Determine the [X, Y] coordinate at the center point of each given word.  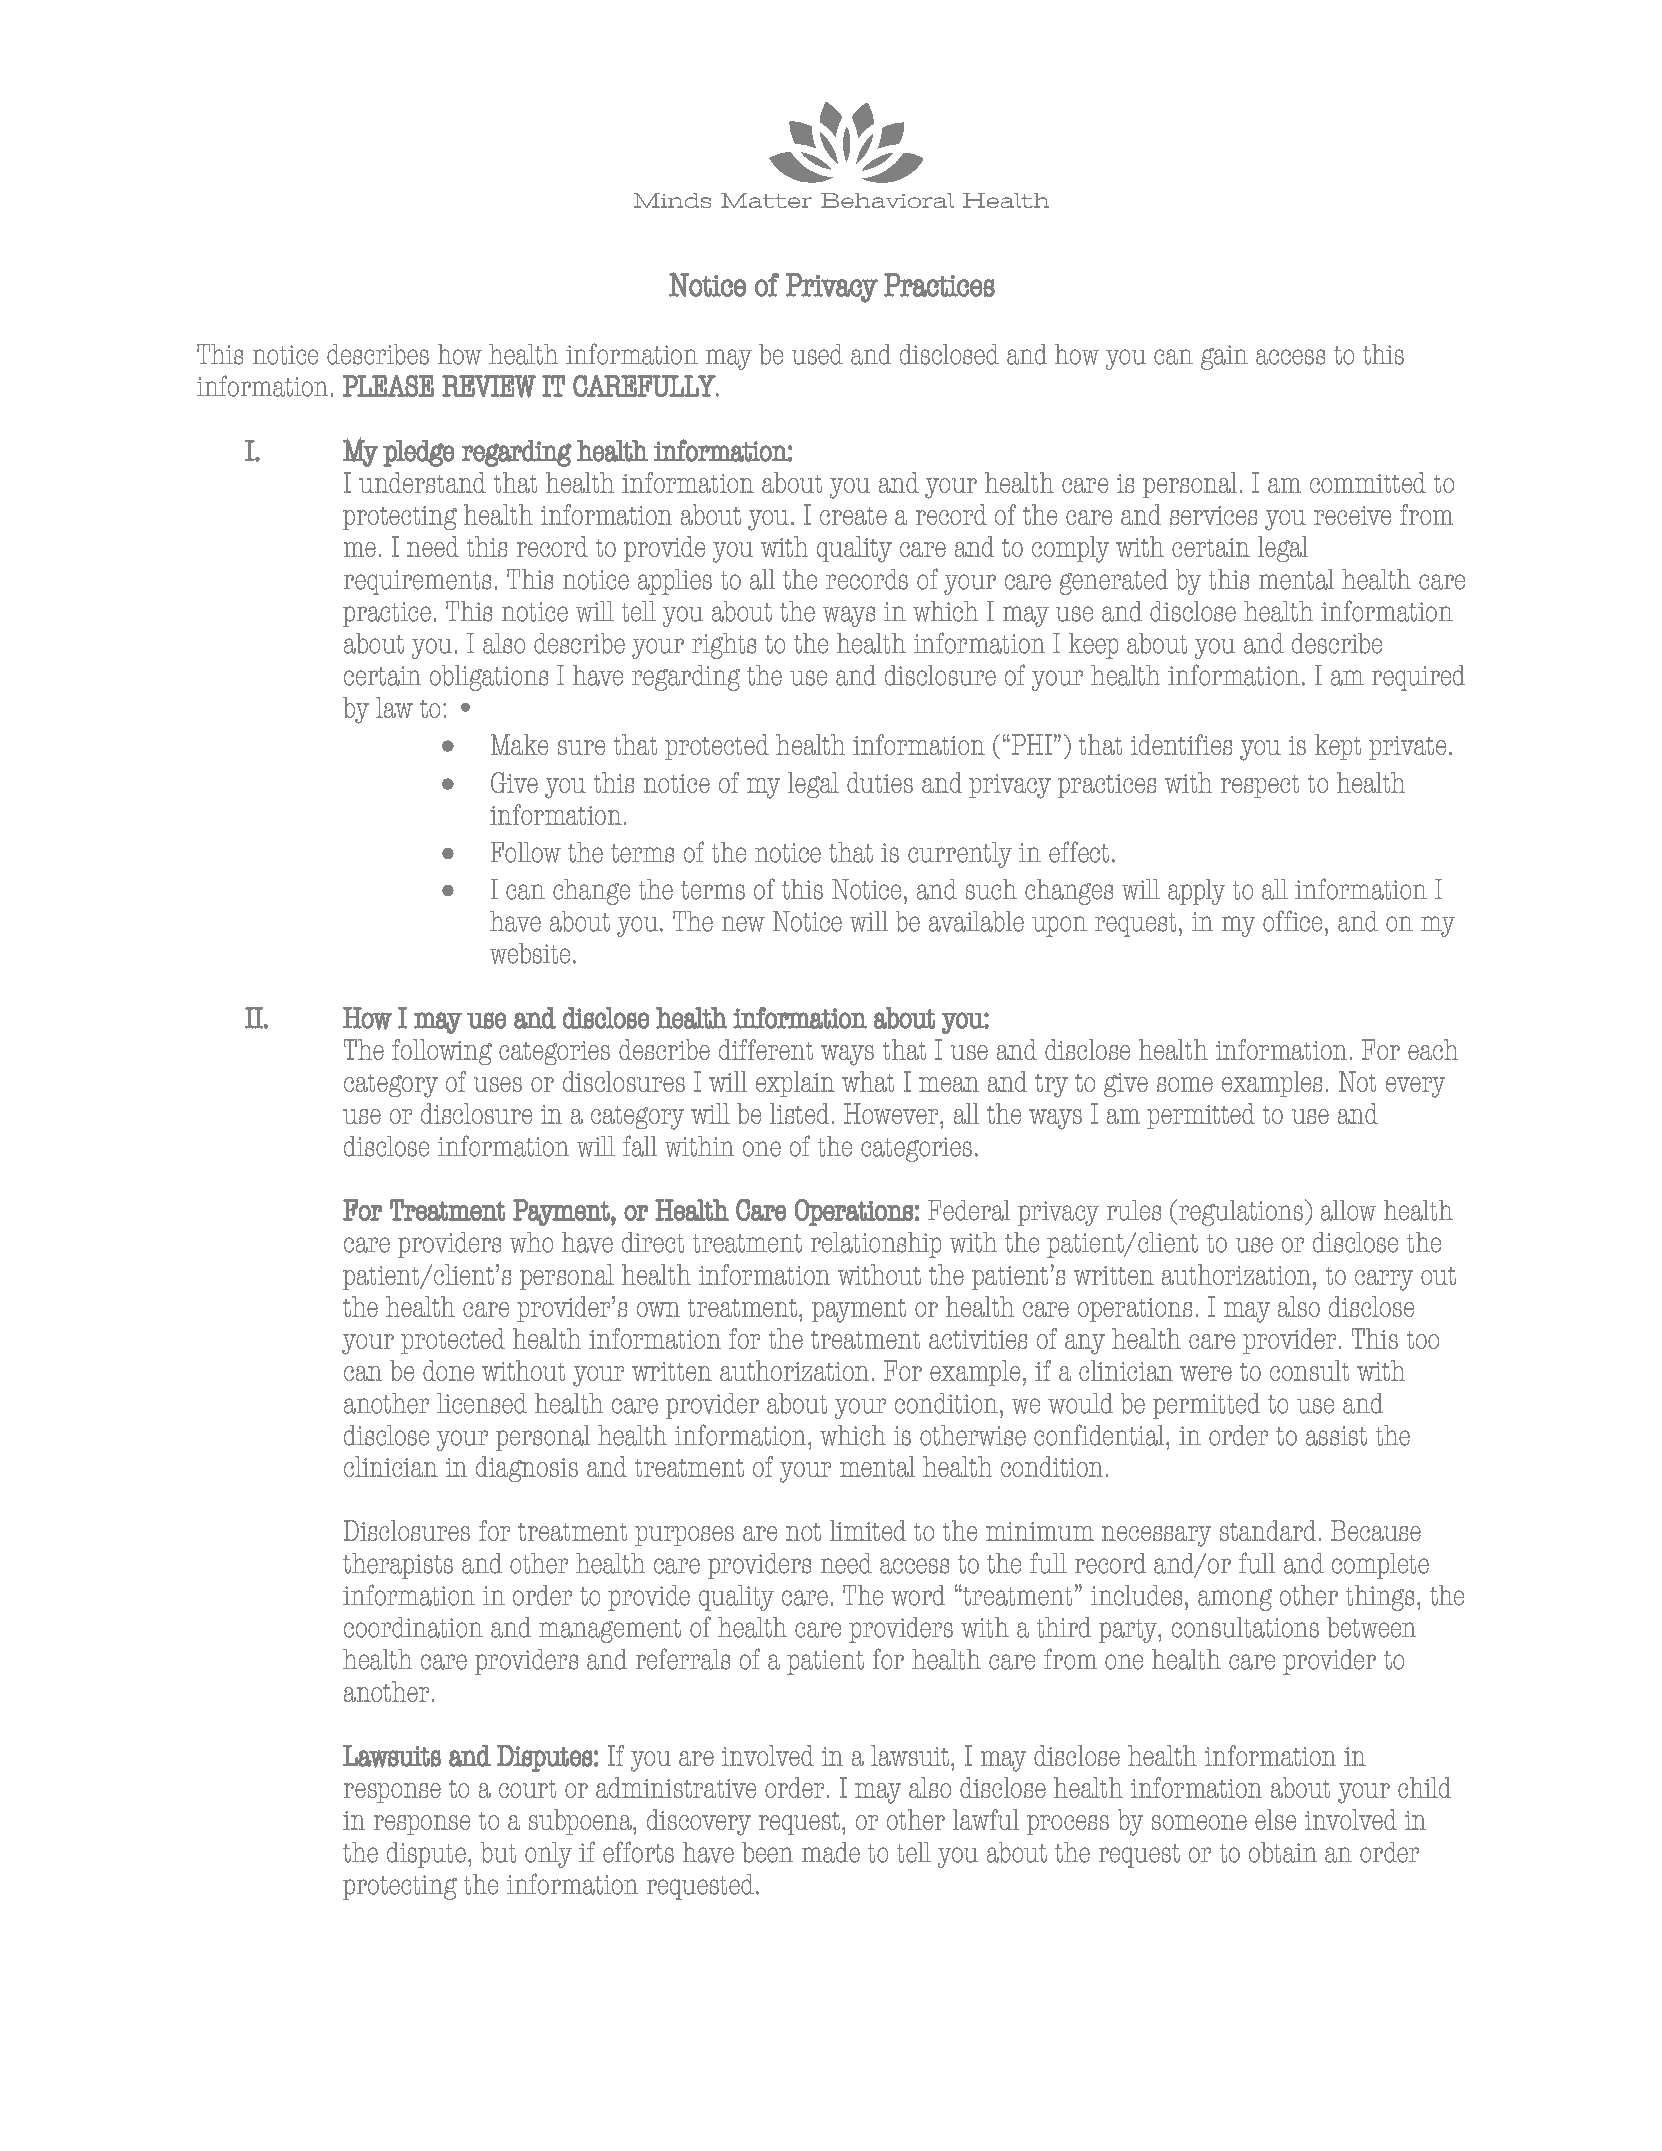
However [892, 1113]
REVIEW [489, 386]
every [1415, 1087]
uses [498, 1084]
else [1275, 1819]
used [817, 354]
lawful [986, 1819]
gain [1224, 357]
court [527, 1789]
